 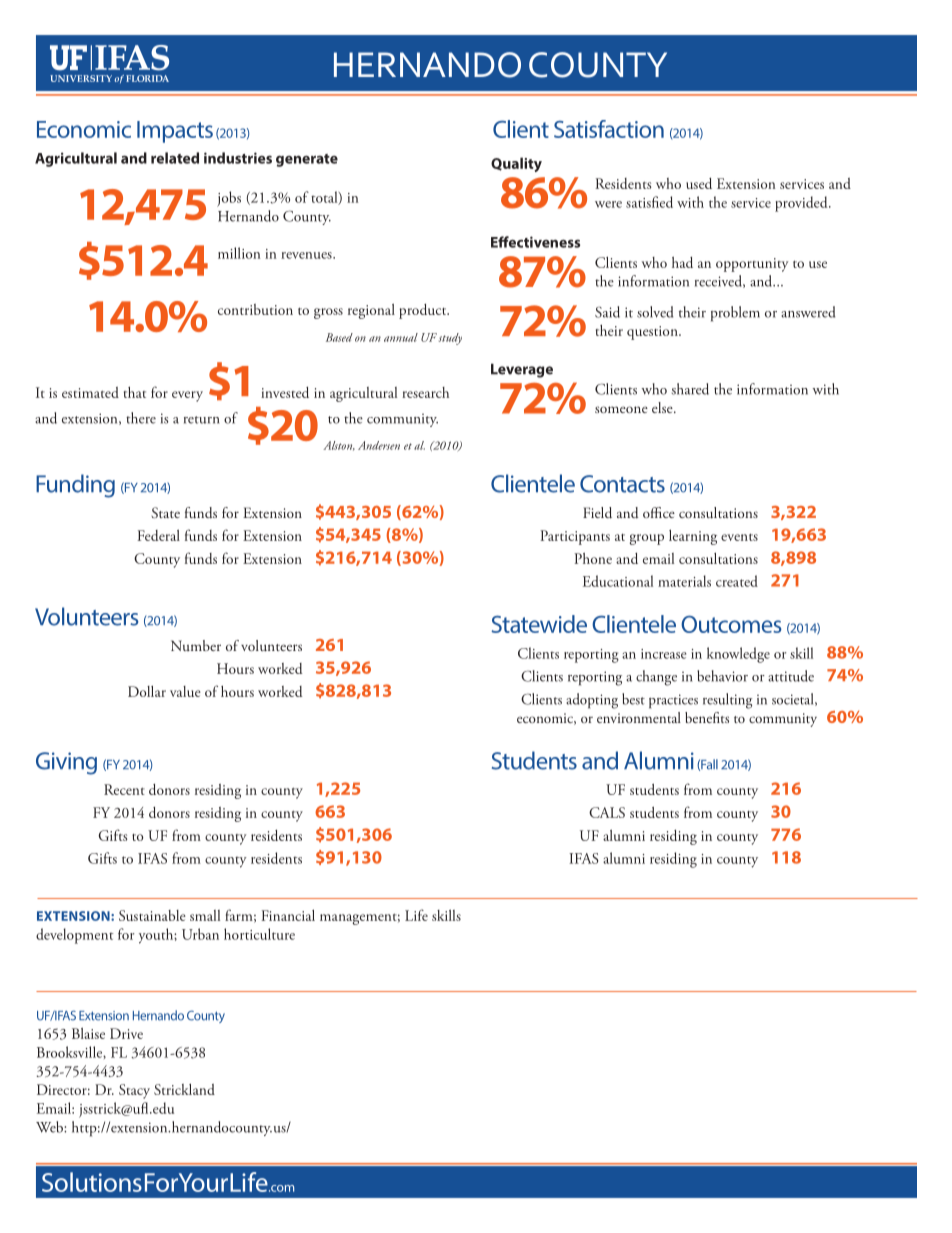 What do you see at coordinates (690, 389) in the screenshot?
I see `shared` at bounding box center [690, 389].
